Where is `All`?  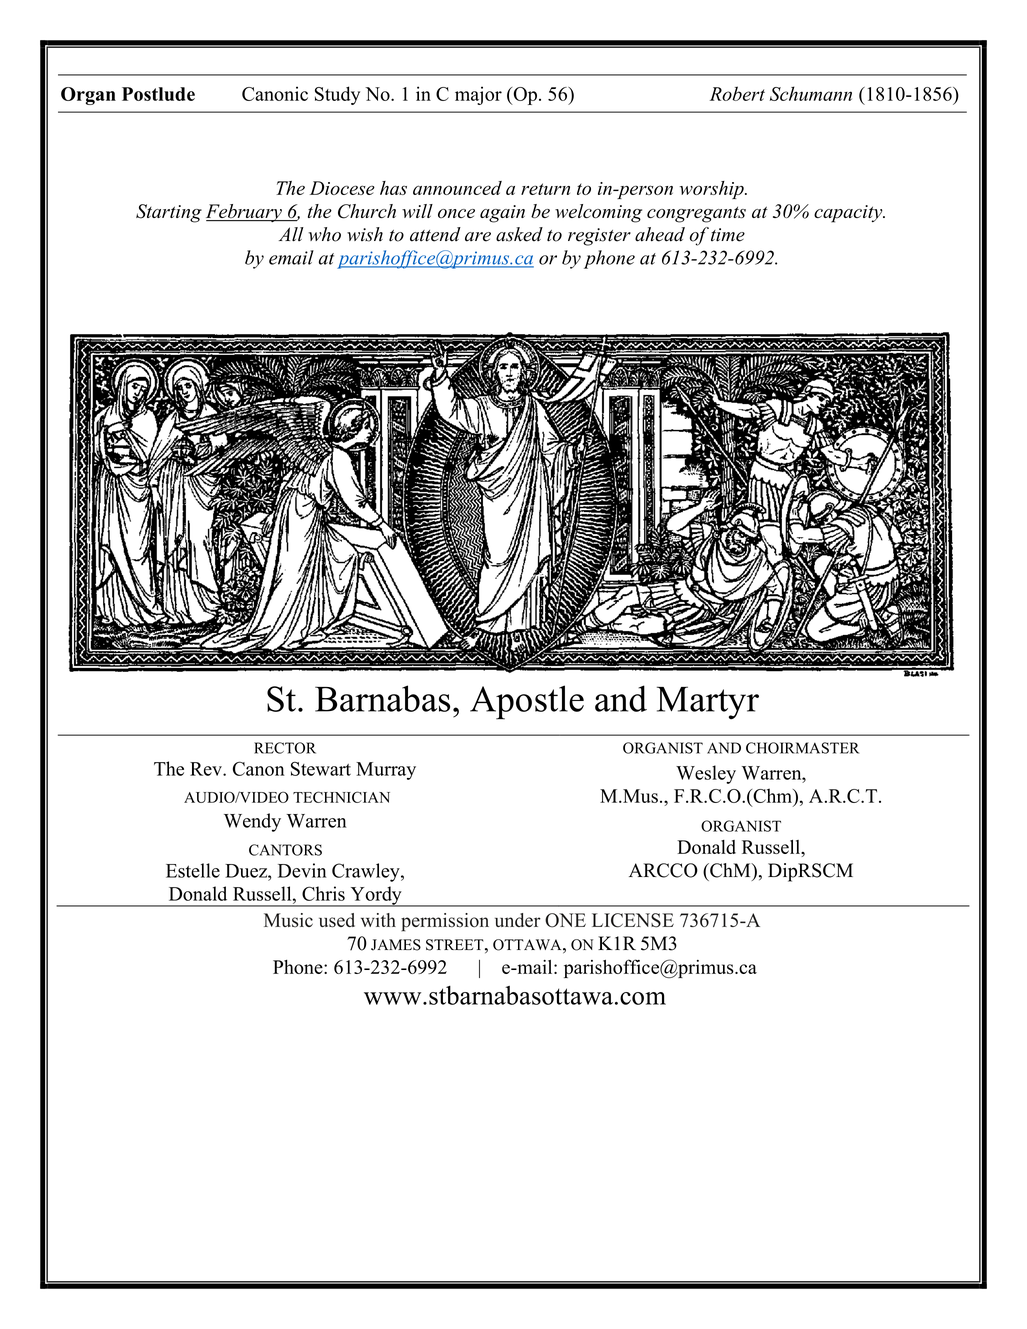 All is located at coordinates (291, 234).
